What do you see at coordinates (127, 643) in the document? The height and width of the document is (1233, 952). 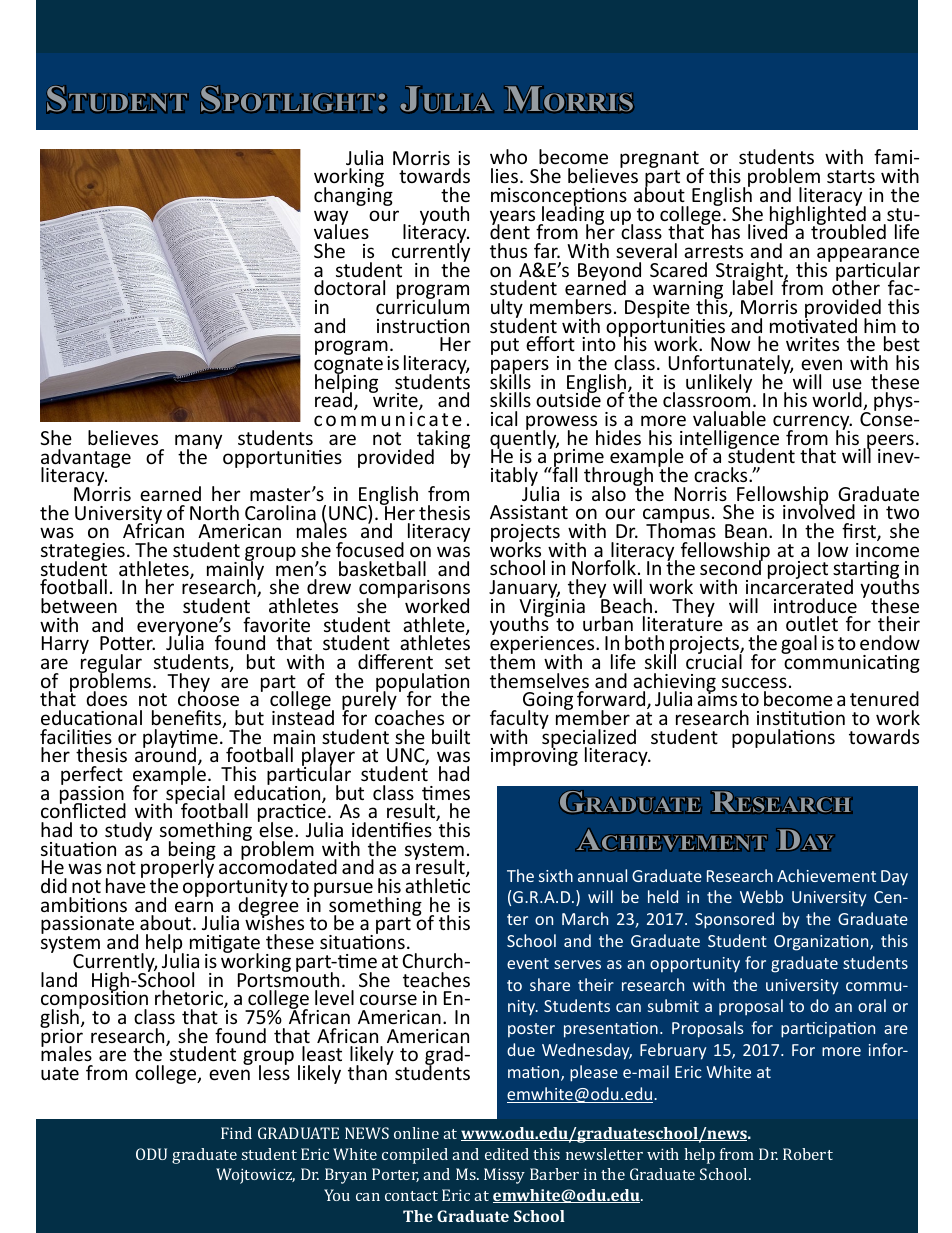 I see `Potter` at bounding box center [127, 643].
